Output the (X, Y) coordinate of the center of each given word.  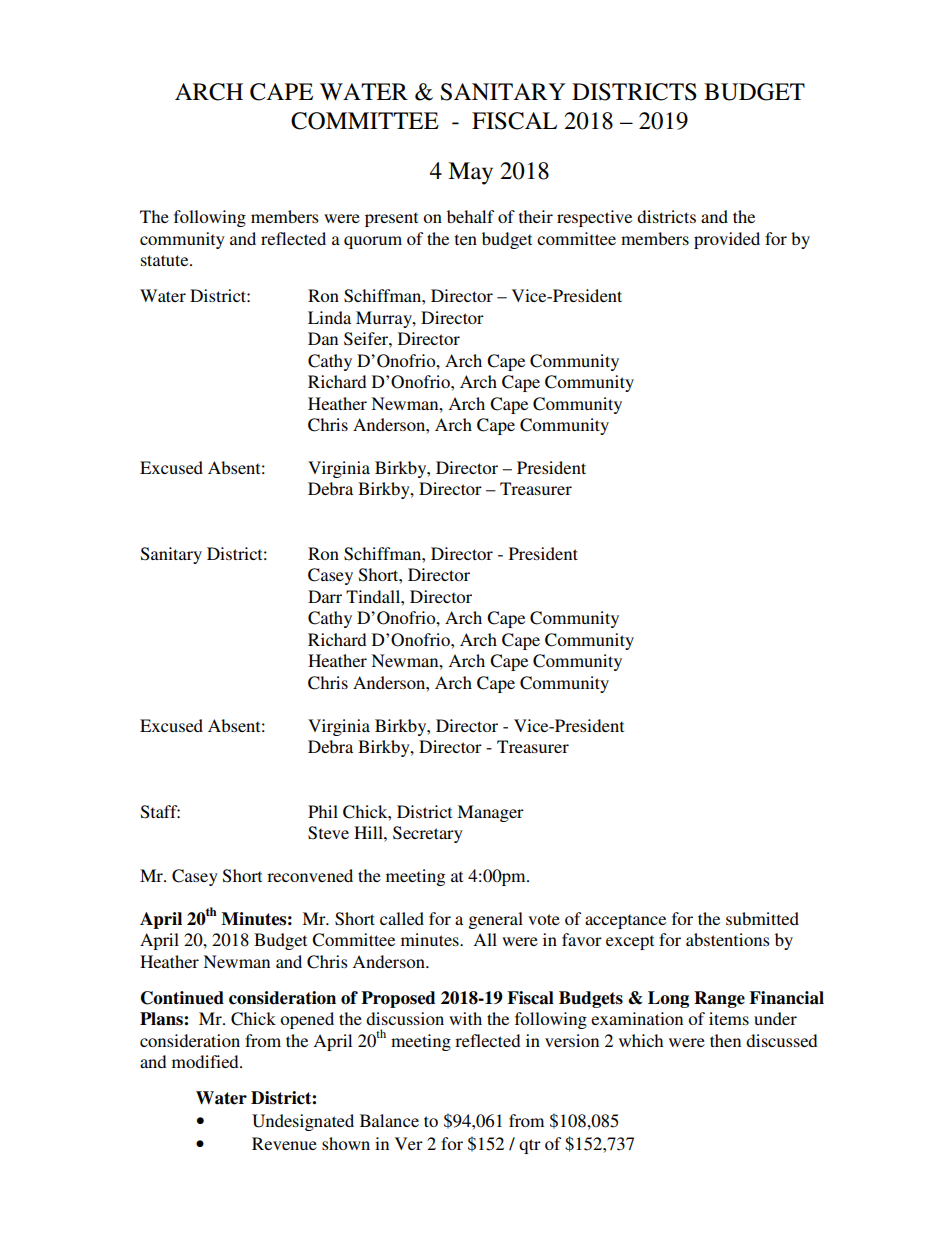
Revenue (284, 1143)
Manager (490, 813)
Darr (325, 596)
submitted (762, 918)
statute (166, 260)
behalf (470, 216)
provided (727, 240)
